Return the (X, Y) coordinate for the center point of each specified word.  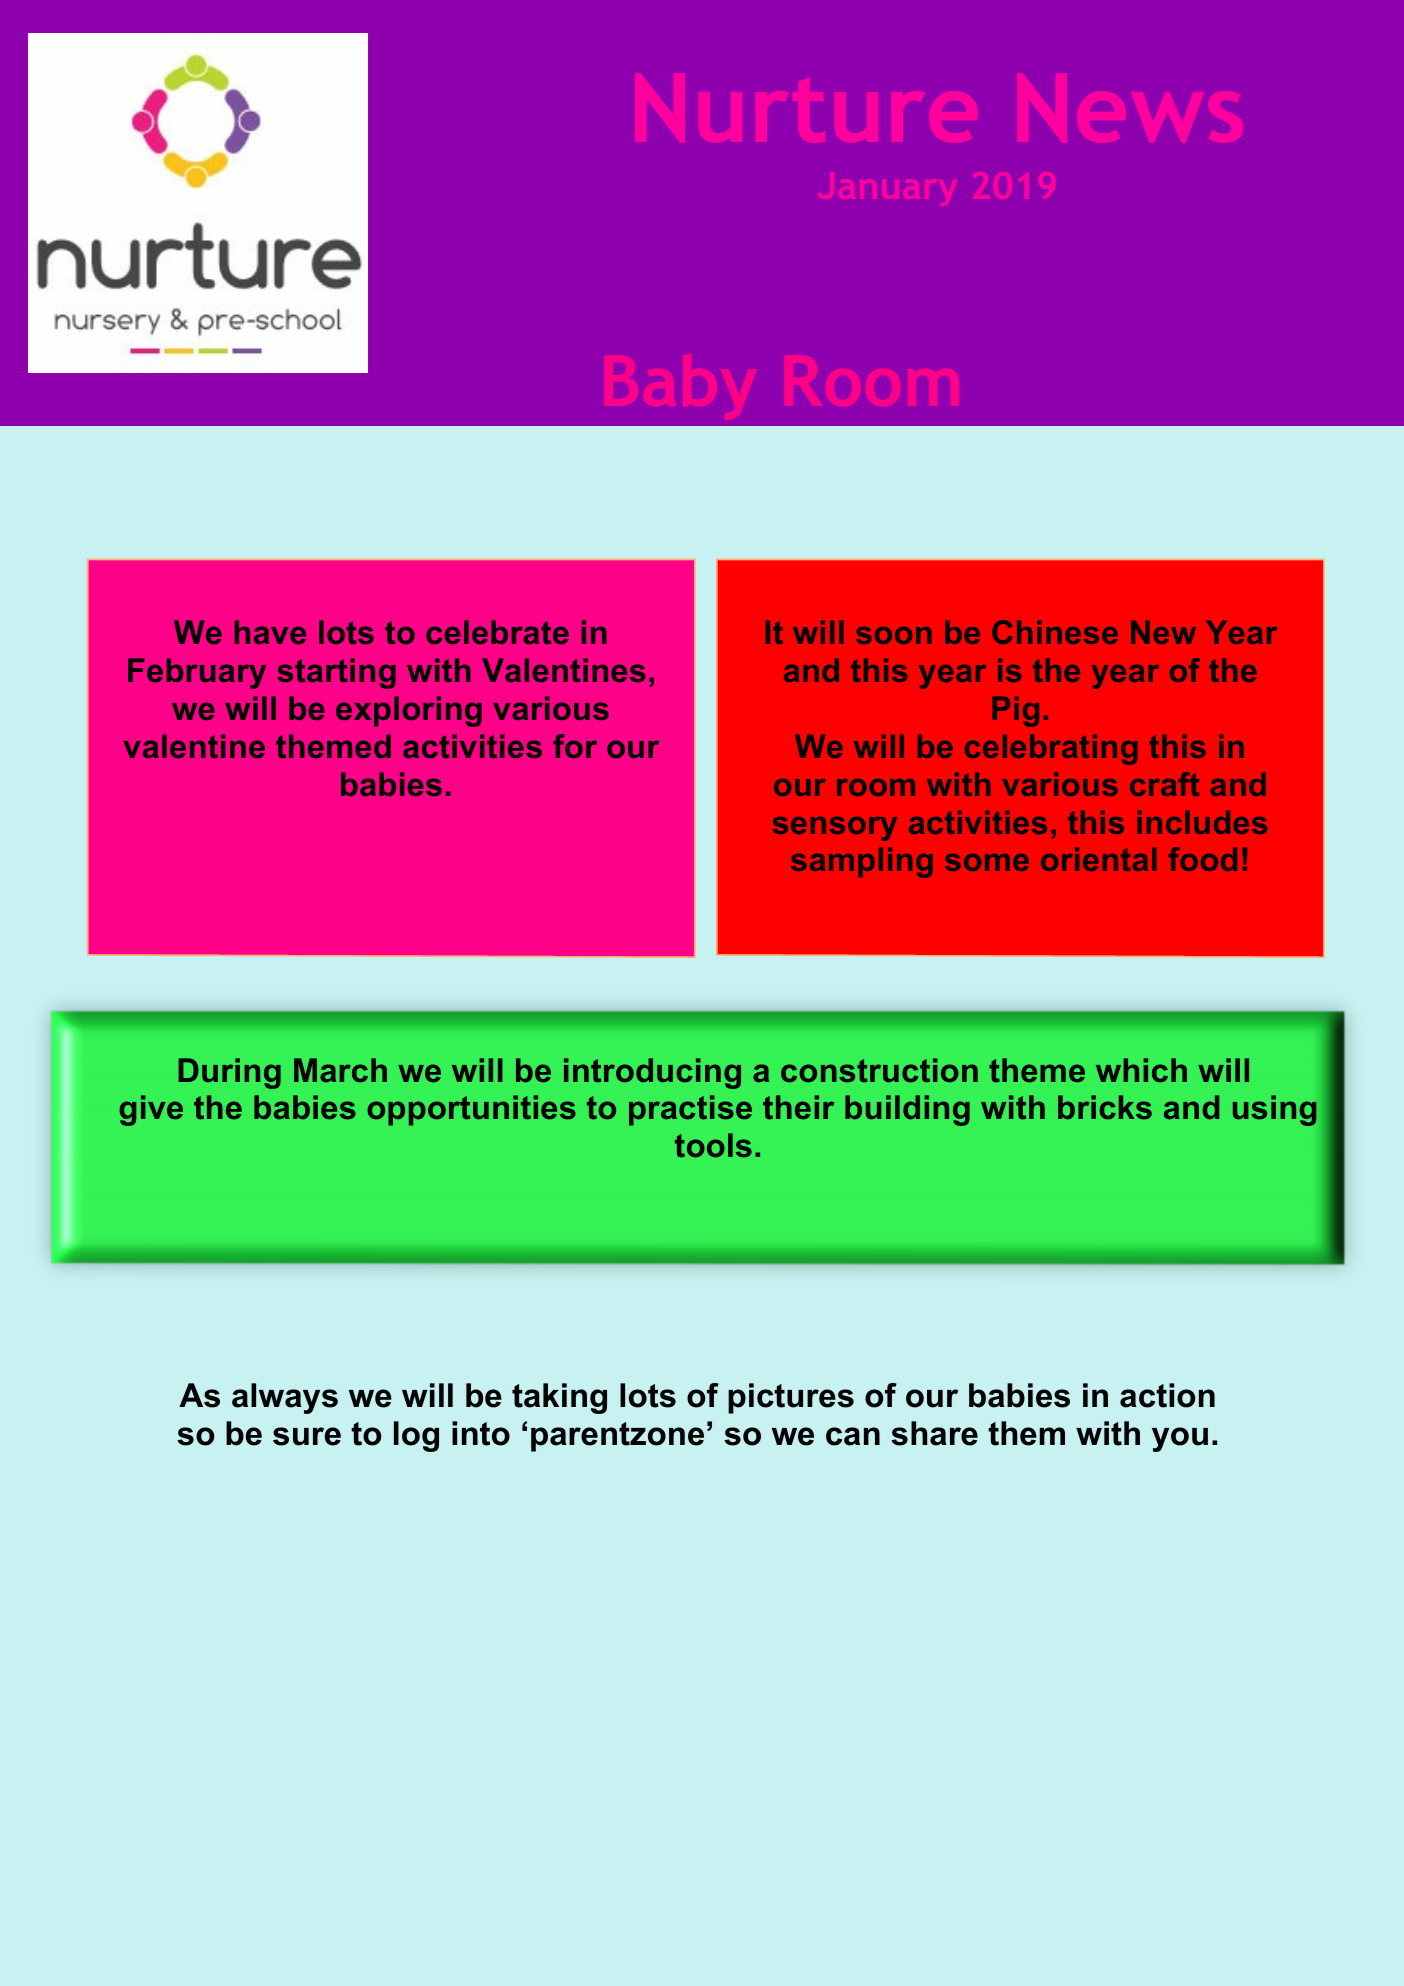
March (340, 1070)
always (285, 1398)
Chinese (1055, 632)
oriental (1099, 859)
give (151, 1110)
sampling (862, 862)
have (270, 632)
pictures (791, 1398)
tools (713, 1145)
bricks (1105, 1107)
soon (894, 635)
